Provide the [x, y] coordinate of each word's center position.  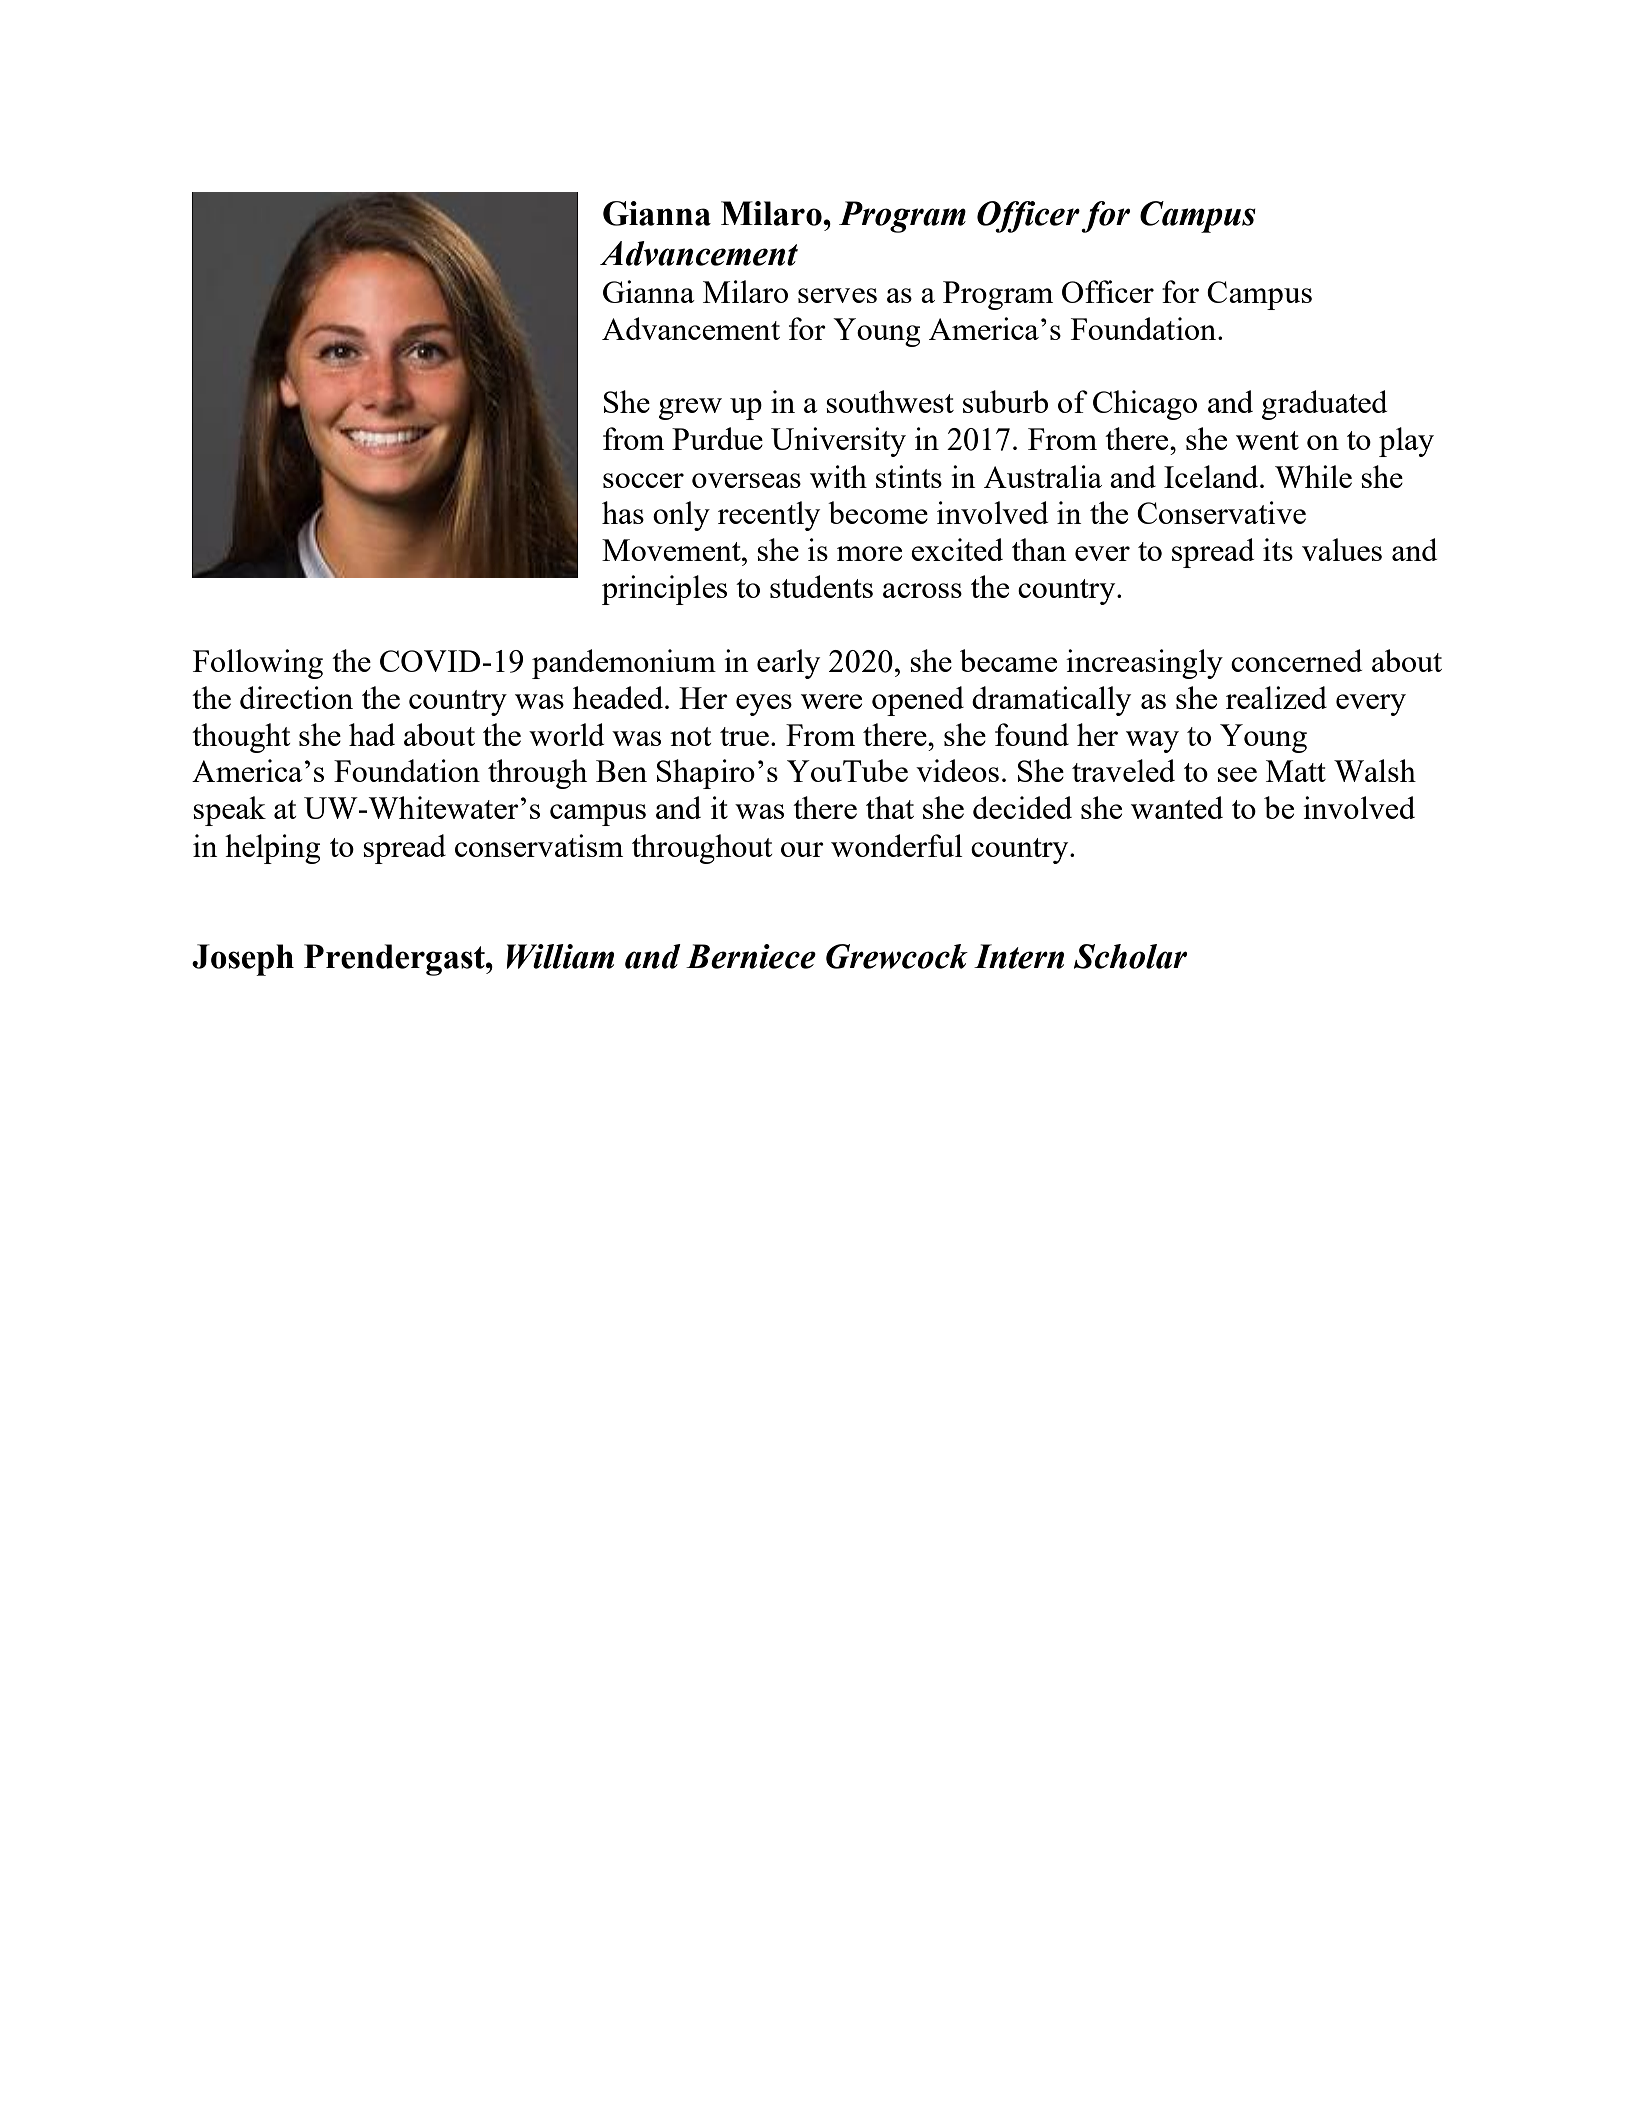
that [890, 807]
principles [664, 590]
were [831, 701]
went [1267, 440]
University [838, 442]
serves [837, 295]
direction [296, 697]
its [1278, 549]
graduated [1325, 405]
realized [1276, 697]
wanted [1177, 807]
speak [229, 811]
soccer [643, 480]
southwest [890, 401]
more [869, 553]
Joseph [243, 960]
